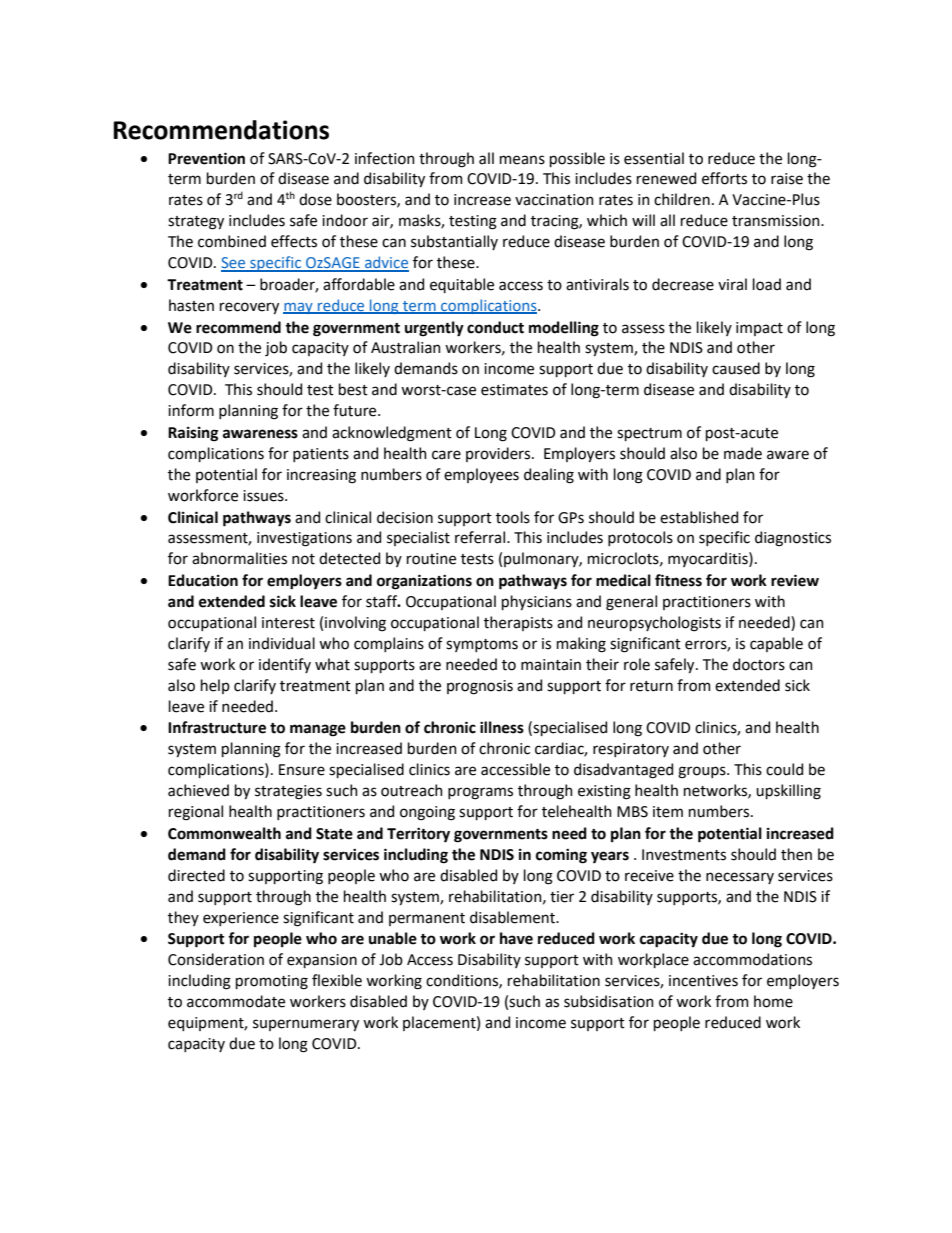 The height and width of the document is (1233, 952). Describe the element at coordinates (264, 496) in the document. I see `issues` at that location.
